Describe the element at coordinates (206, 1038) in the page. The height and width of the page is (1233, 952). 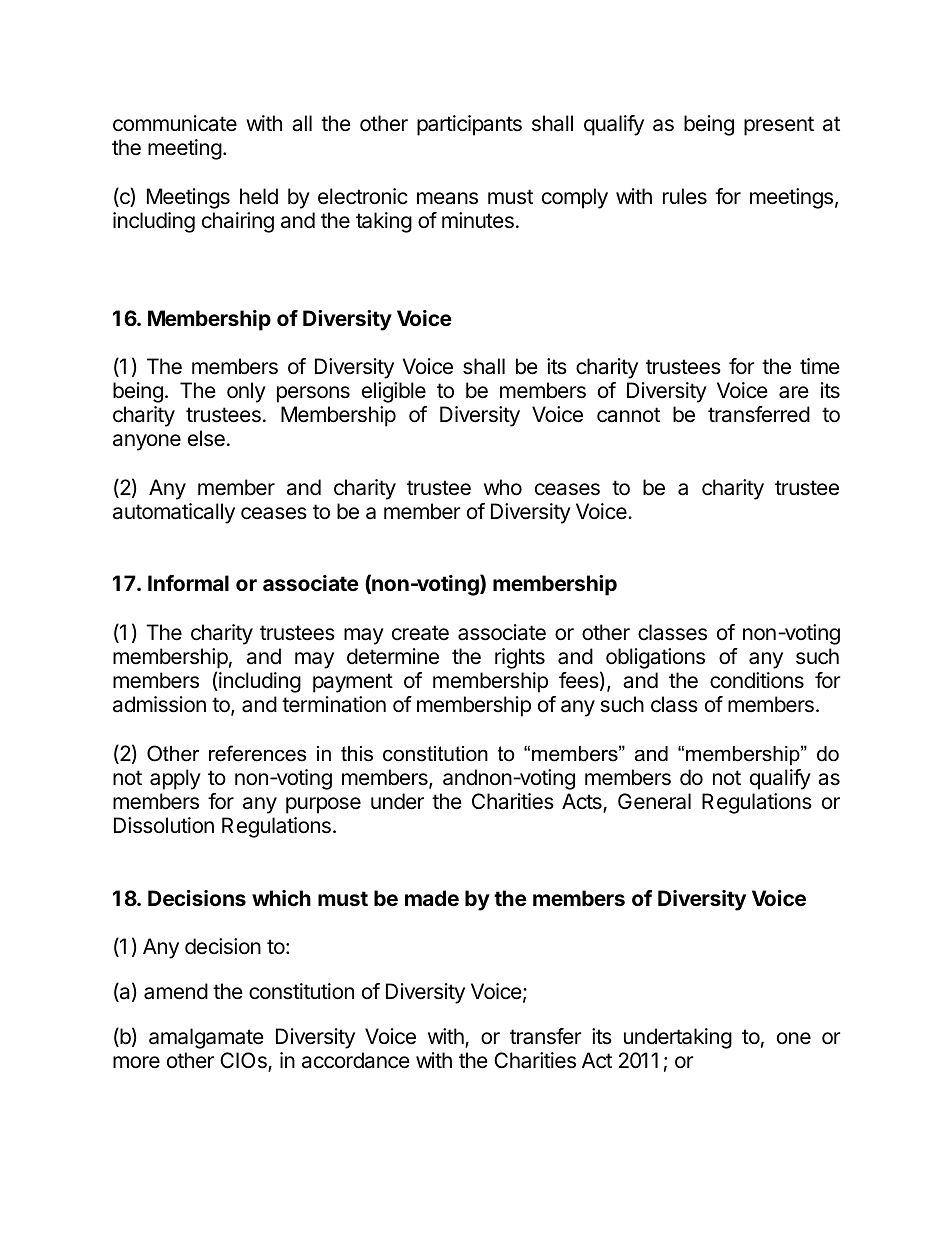
I see `amalgamate` at that location.
